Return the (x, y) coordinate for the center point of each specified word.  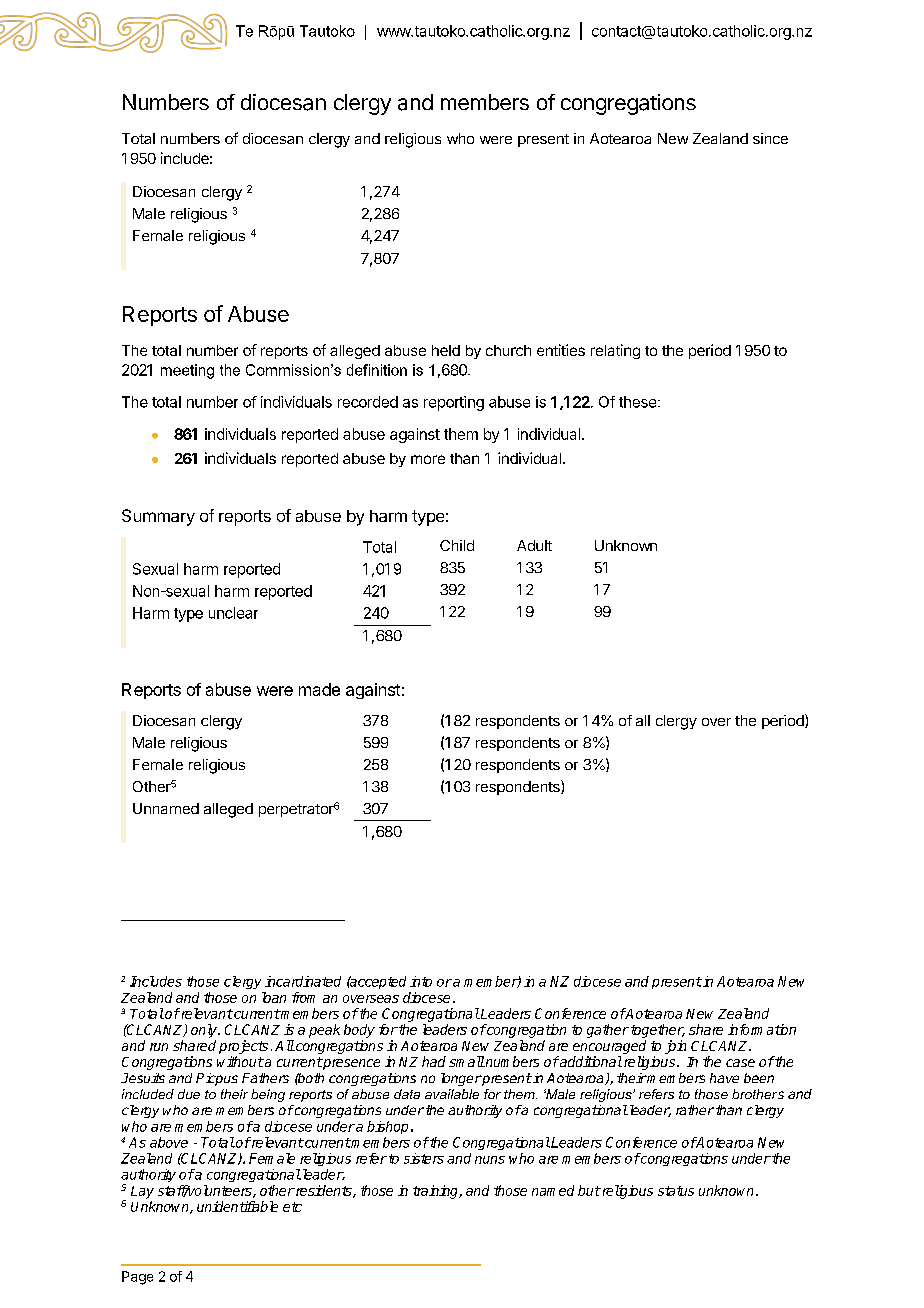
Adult (534, 545)
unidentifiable (237, 1206)
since (770, 138)
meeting (187, 371)
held (446, 350)
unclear (233, 613)
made (319, 689)
